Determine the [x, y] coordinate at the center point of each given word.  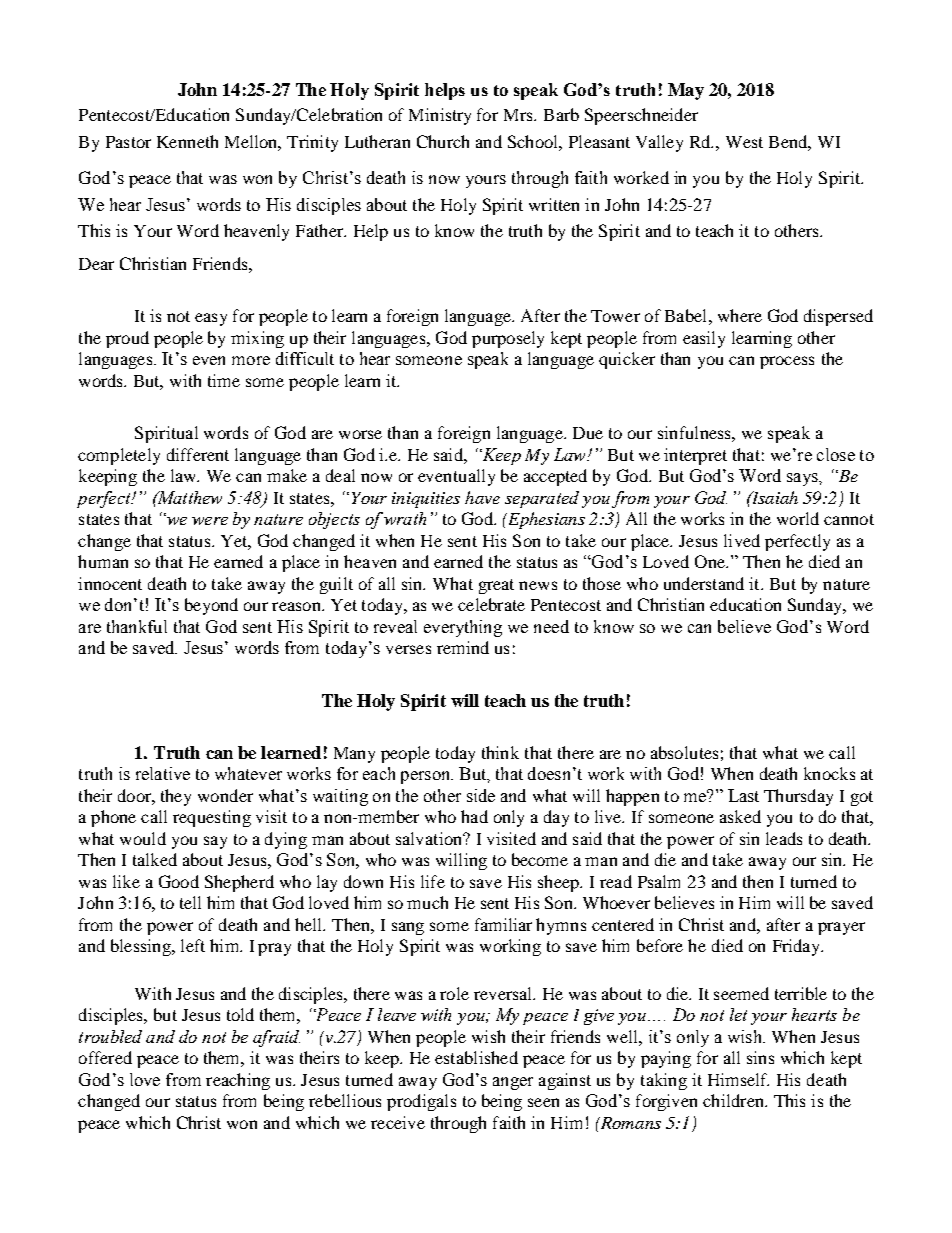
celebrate [491, 604]
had [474, 816]
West [744, 142]
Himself [738, 1079]
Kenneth [187, 141]
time [224, 380]
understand [704, 583]
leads [784, 838]
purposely [508, 339]
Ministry [440, 116]
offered [105, 1057]
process [787, 362]
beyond [211, 606]
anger [513, 1083]
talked [155, 859]
